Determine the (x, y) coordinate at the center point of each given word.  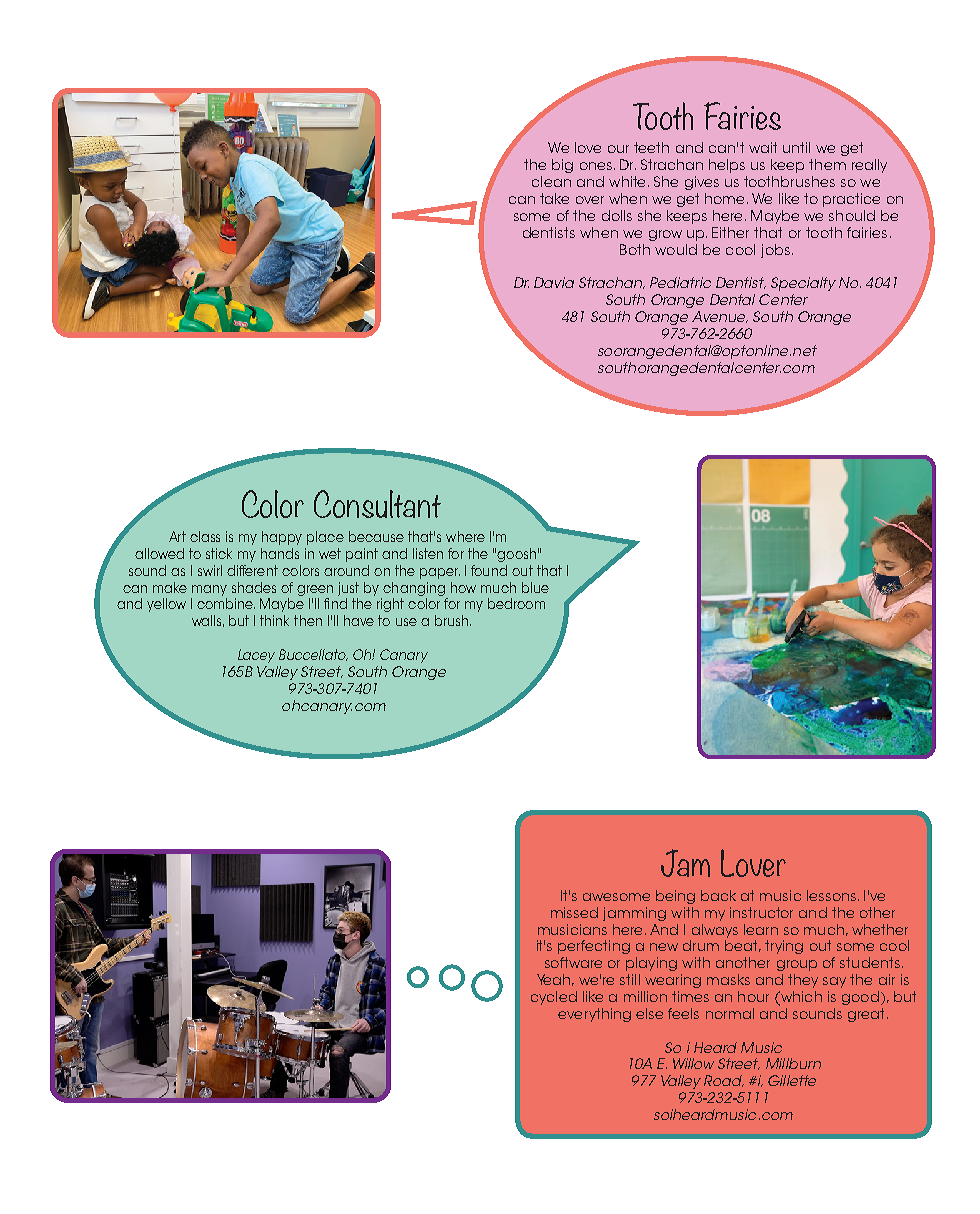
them (827, 164)
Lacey (256, 656)
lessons (831, 895)
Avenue (720, 317)
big (562, 166)
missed (574, 912)
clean (551, 181)
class (205, 536)
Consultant (377, 504)
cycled (554, 998)
